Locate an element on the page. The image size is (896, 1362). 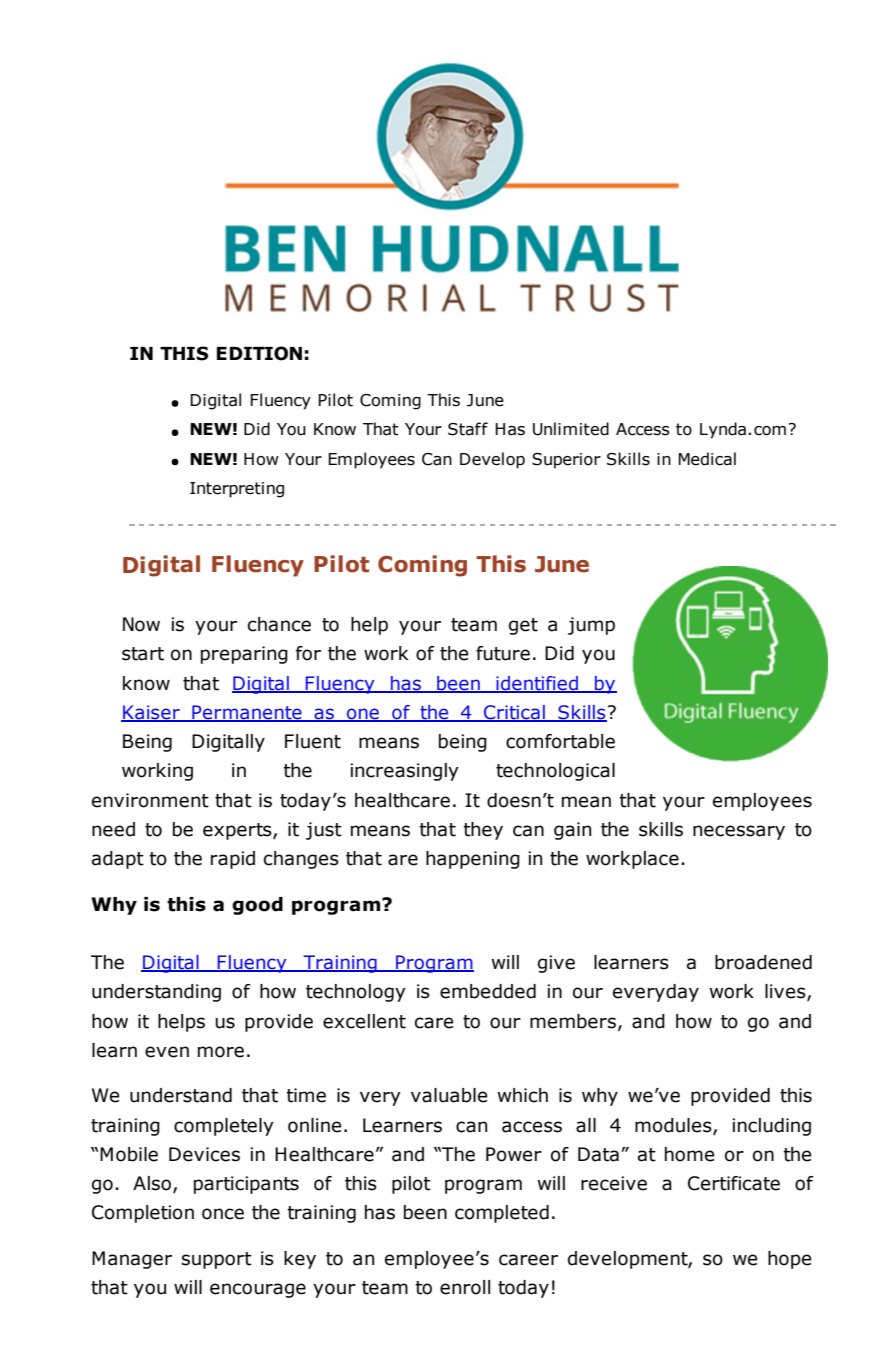
EDITION is located at coordinates (259, 353).
